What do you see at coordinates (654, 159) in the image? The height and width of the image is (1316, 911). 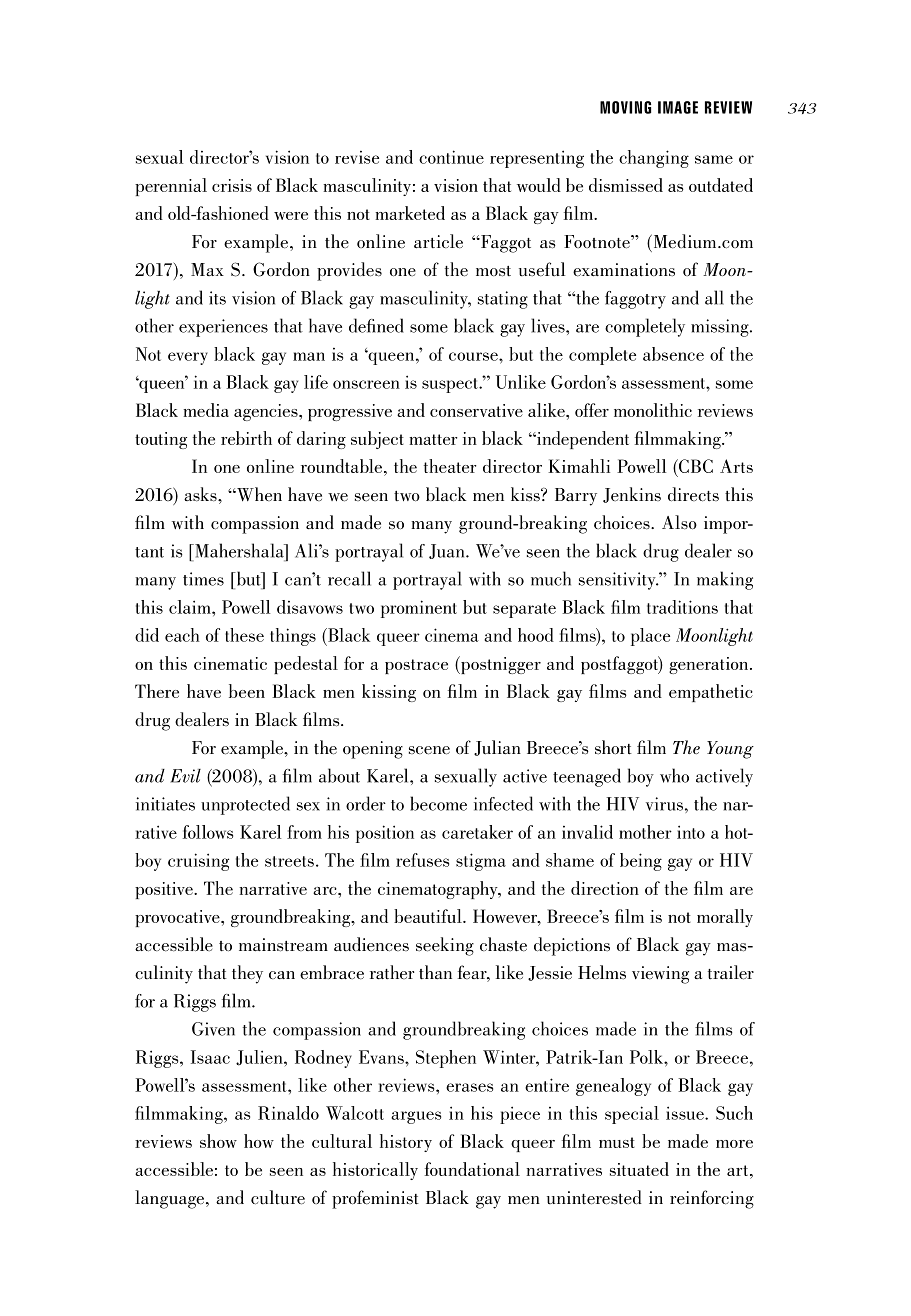 I see `changing` at bounding box center [654, 159].
